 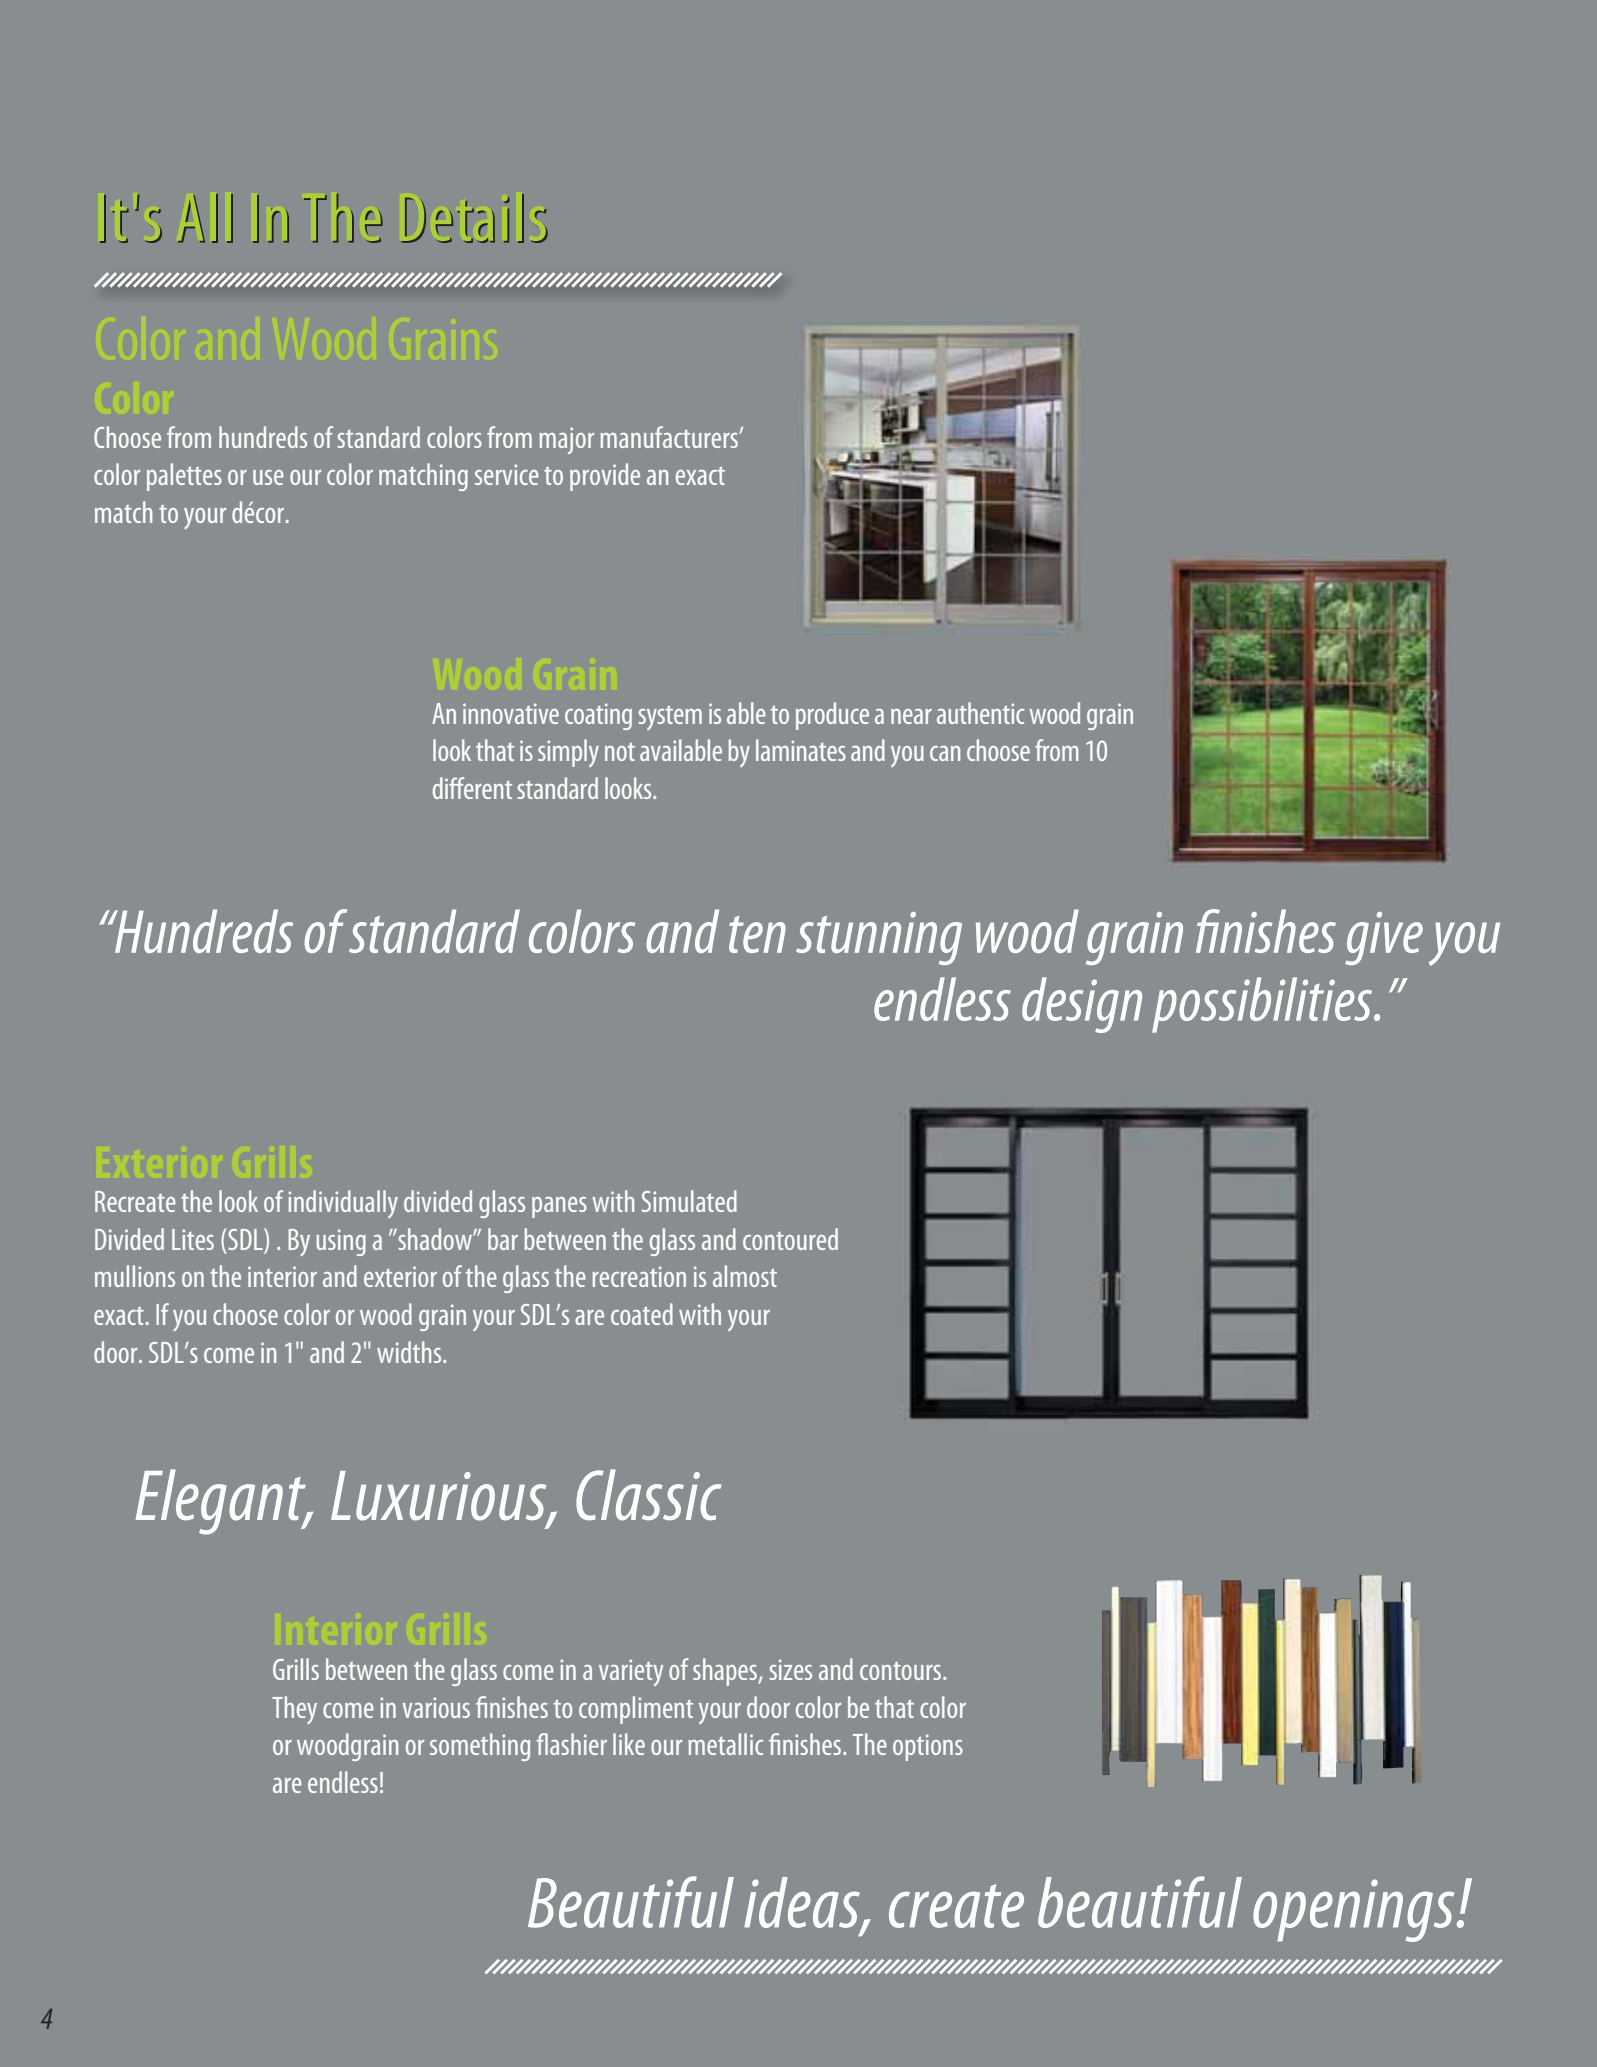 What do you see at coordinates (670, 437) in the image?
I see `manufacturers` at bounding box center [670, 437].
